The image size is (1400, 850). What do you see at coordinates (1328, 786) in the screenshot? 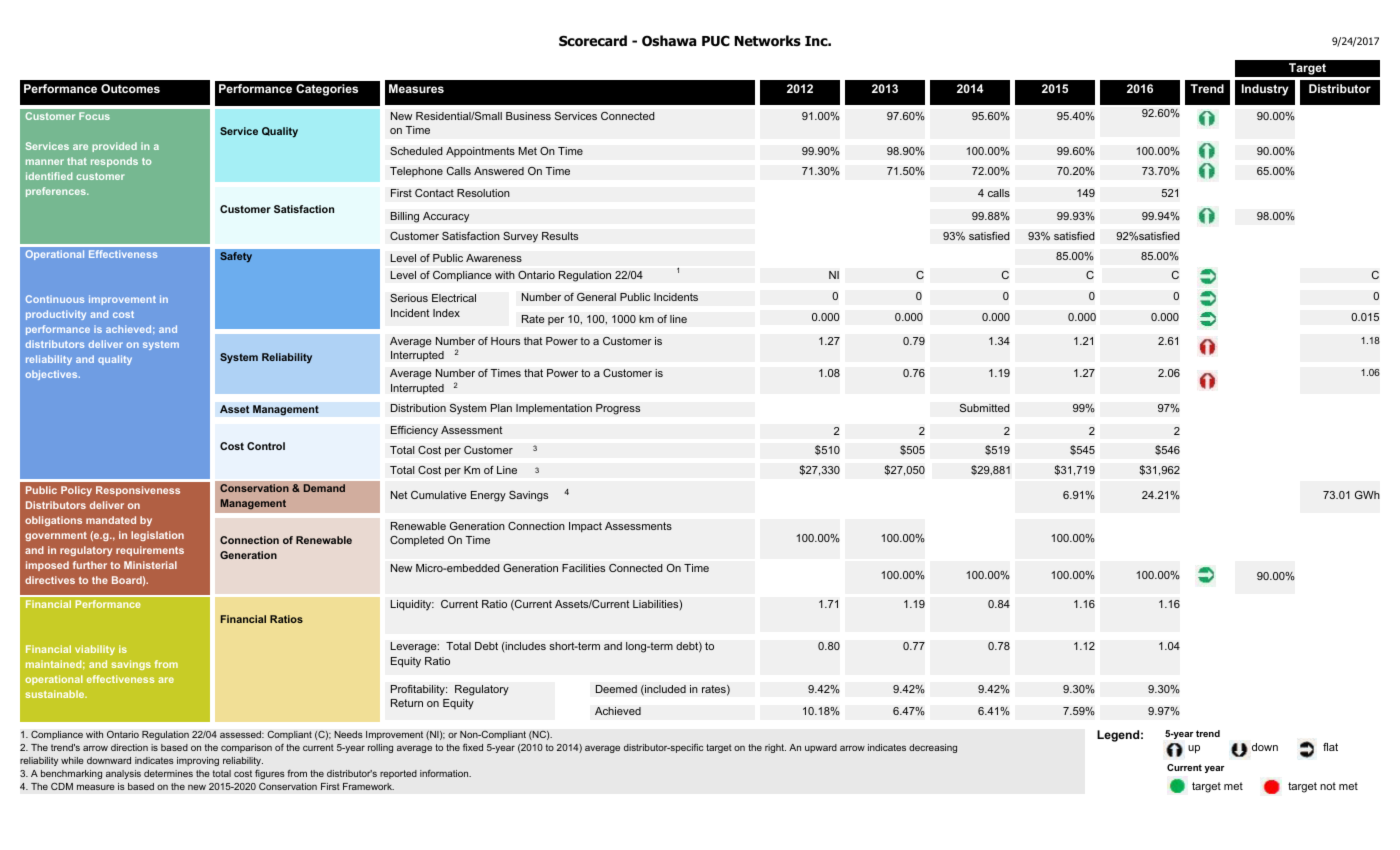
I see `not` at bounding box center [1328, 786].
